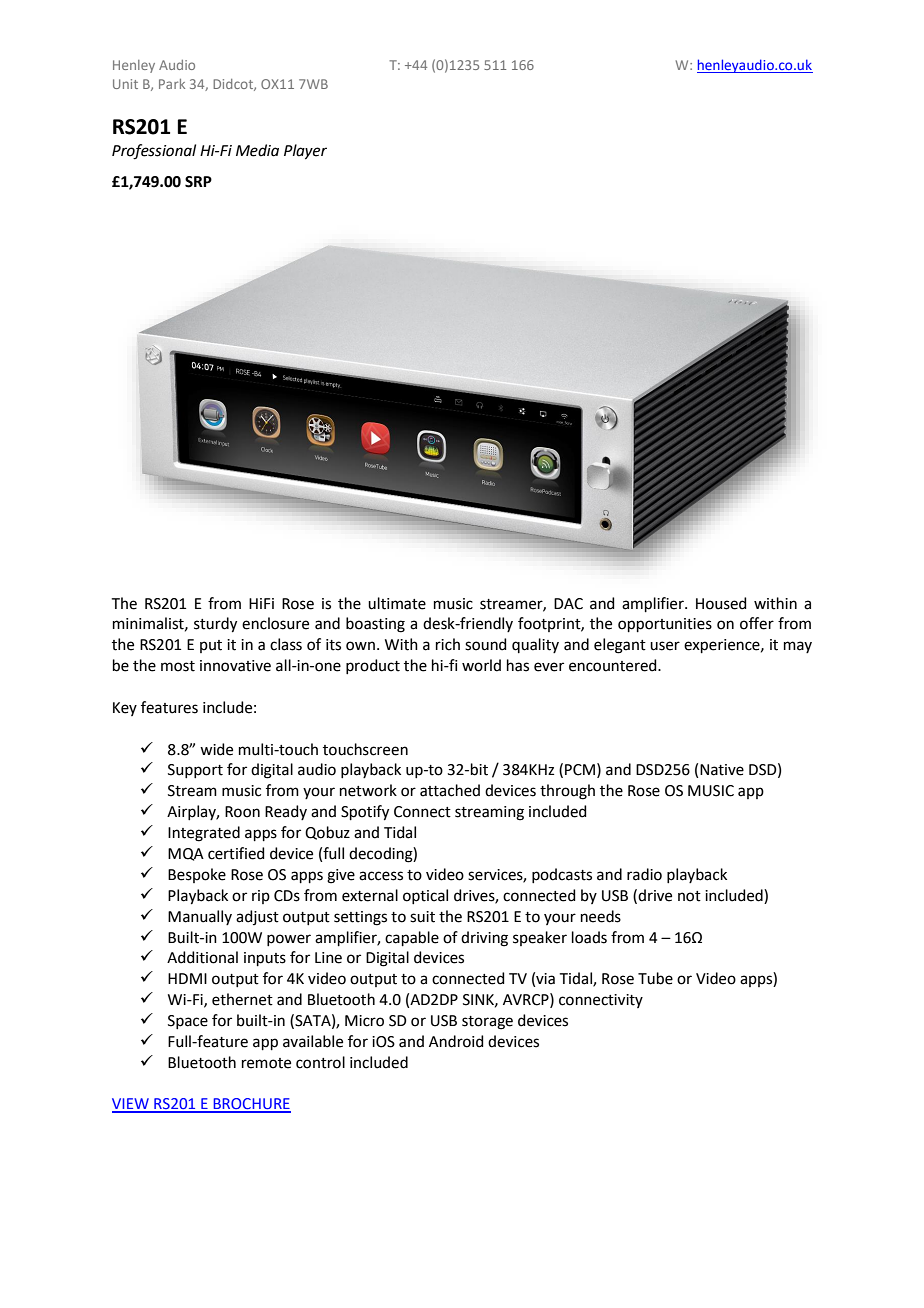 The image size is (924, 1308). Describe the element at coordinates (257, 150) in the screenshot. I see `Media` at that location.
